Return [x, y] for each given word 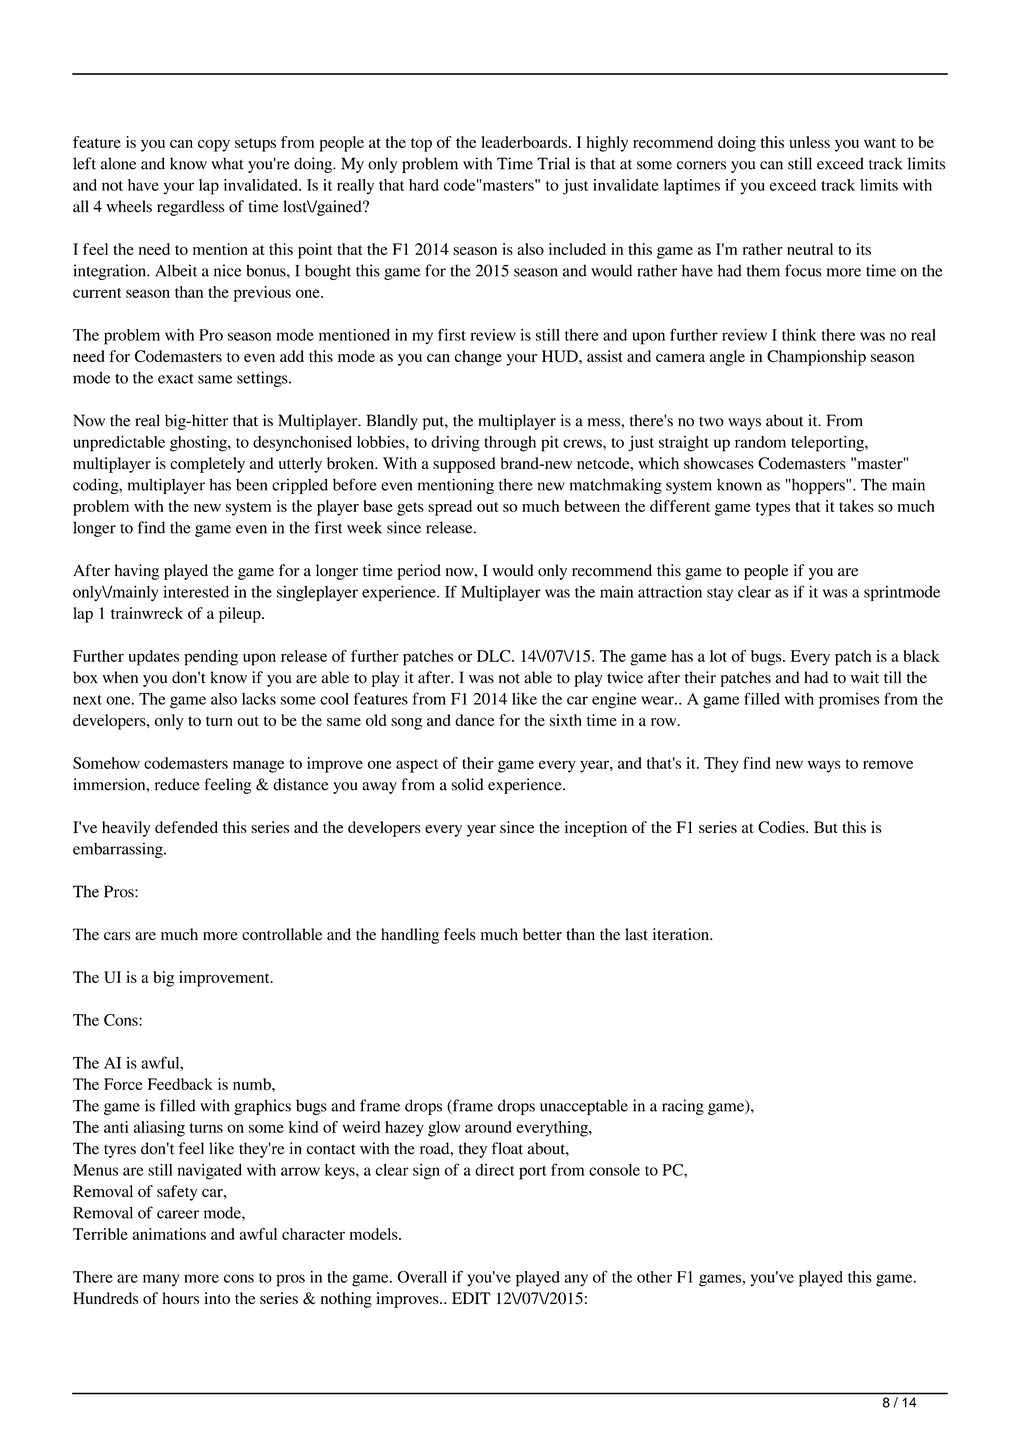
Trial [553, 163]
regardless [190, 208]
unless [809, 142]
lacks [259, 699]
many [161, 1280]
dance [475, 720]
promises [849, 701]
